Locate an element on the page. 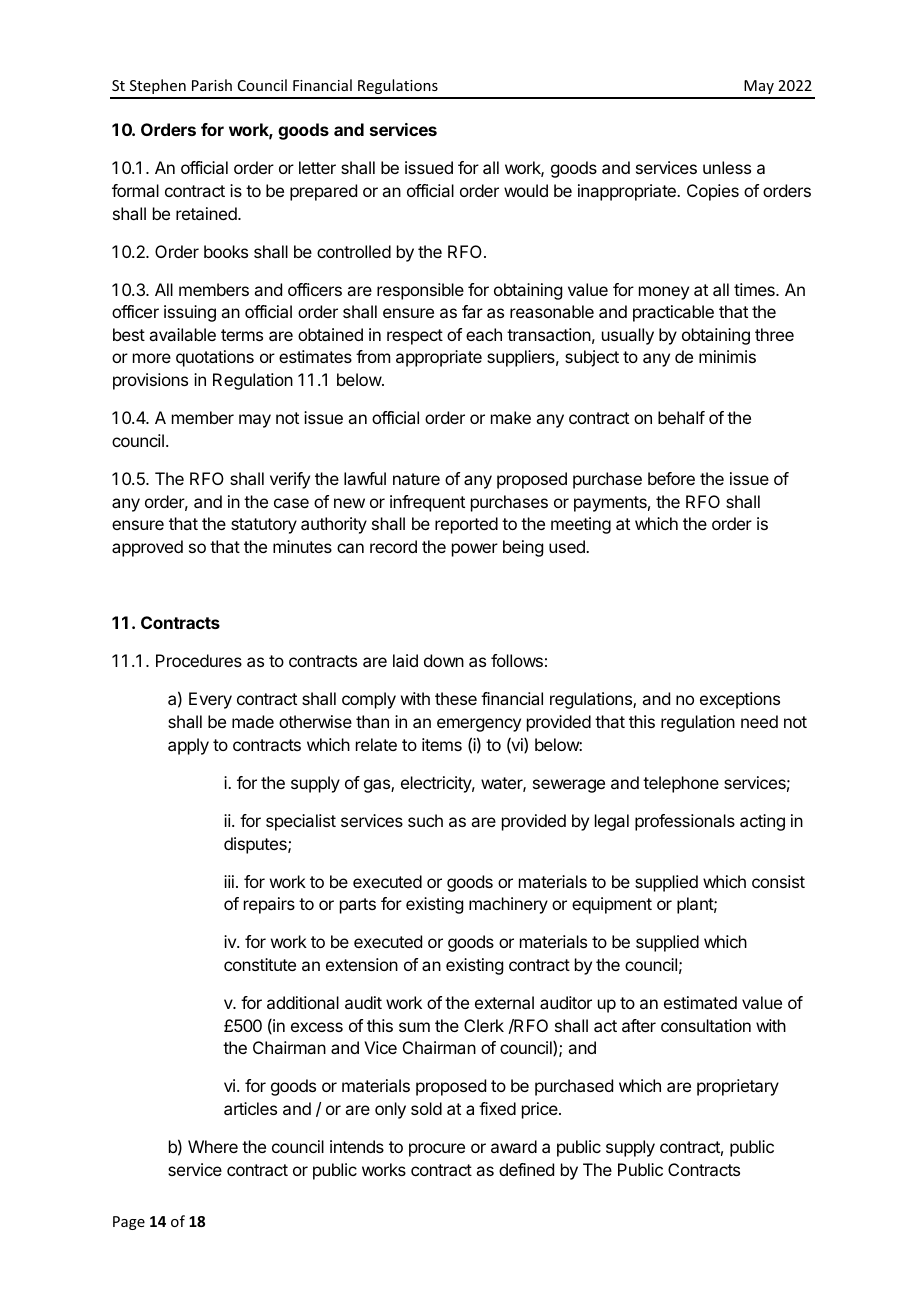 This image has width=924, height=1308. Where is located at coordinates (213, 1146).
